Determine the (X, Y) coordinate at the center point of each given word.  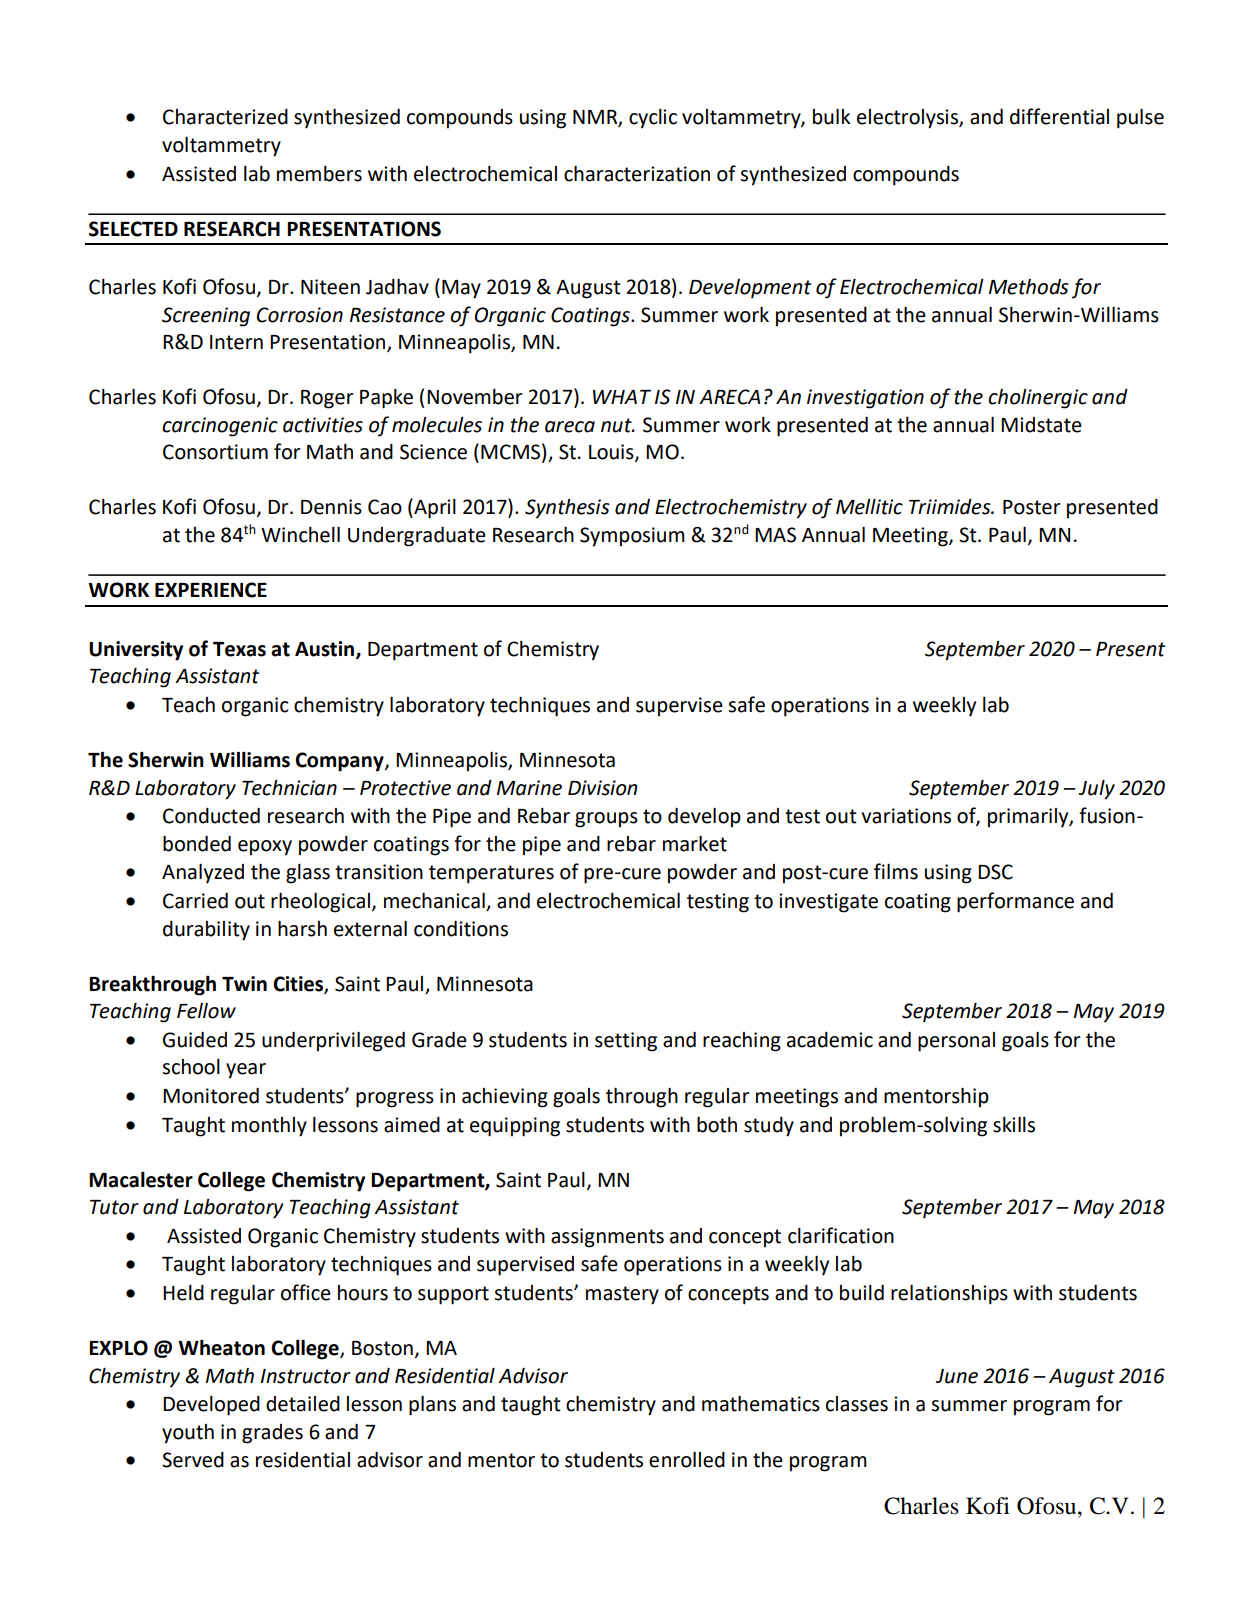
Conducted (211, 816)
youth (188, 1434)
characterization (637, 174)
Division (602, 788)
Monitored (211, 1096)
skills (1014, 1125)
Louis (612, 453)
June (957, 1376)
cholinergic (1038, 399)
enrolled (687, 1460)
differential (1059, 116)
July (1097, 790)
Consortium (215, 452)
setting (626, 1042)
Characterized (225, 117)
